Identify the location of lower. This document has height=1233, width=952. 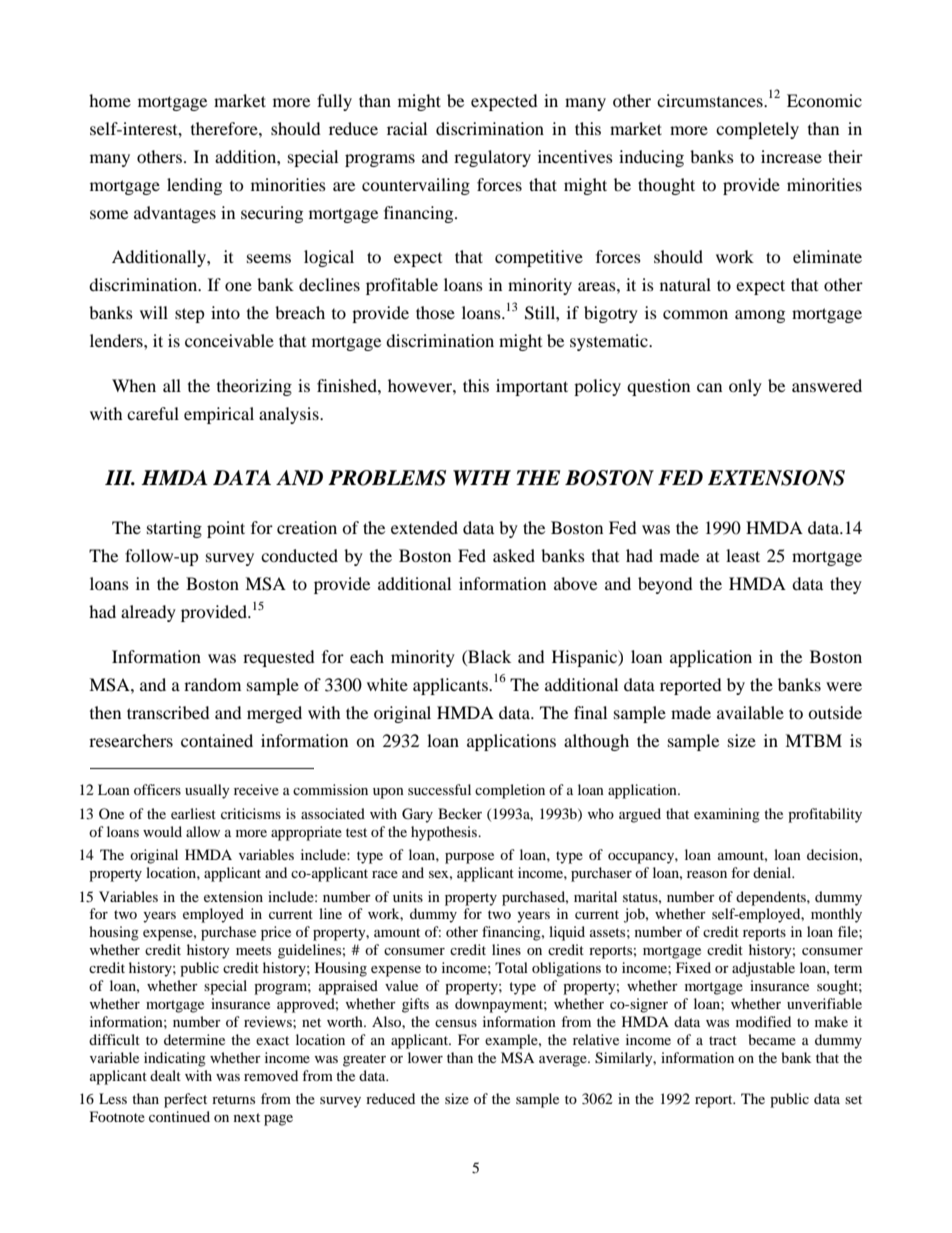
(425, 1057).
